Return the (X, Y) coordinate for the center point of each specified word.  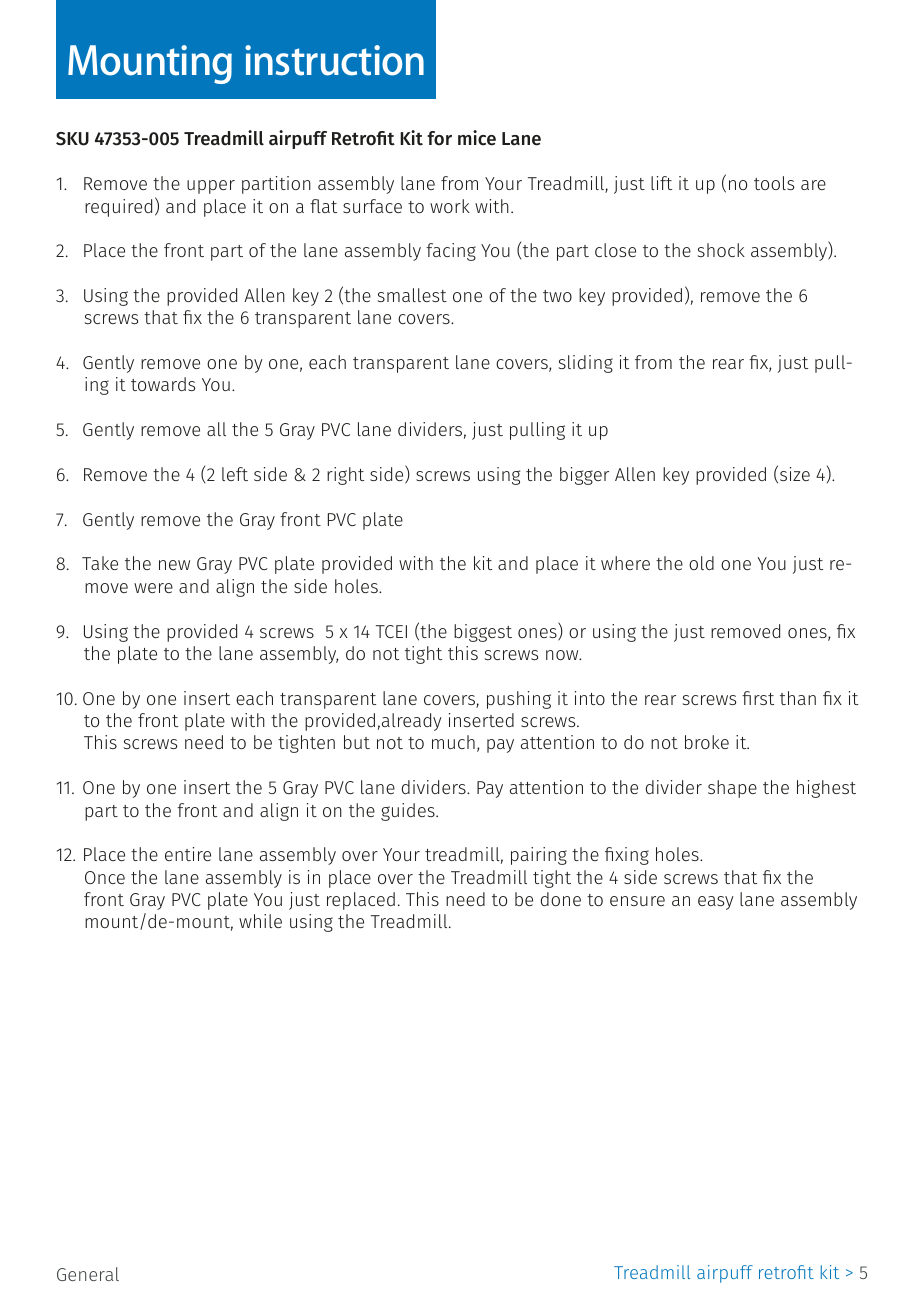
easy (716, 903)
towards (163, 384)
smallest (412, 295)
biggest (483, 633)
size (795, 474)
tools (774, 183)
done (561, 899)
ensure (637, 901)
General (88, 1274)
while (260, 921)
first (758, 698)
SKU (72, 139)
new (174, 565)
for (439, 138)
